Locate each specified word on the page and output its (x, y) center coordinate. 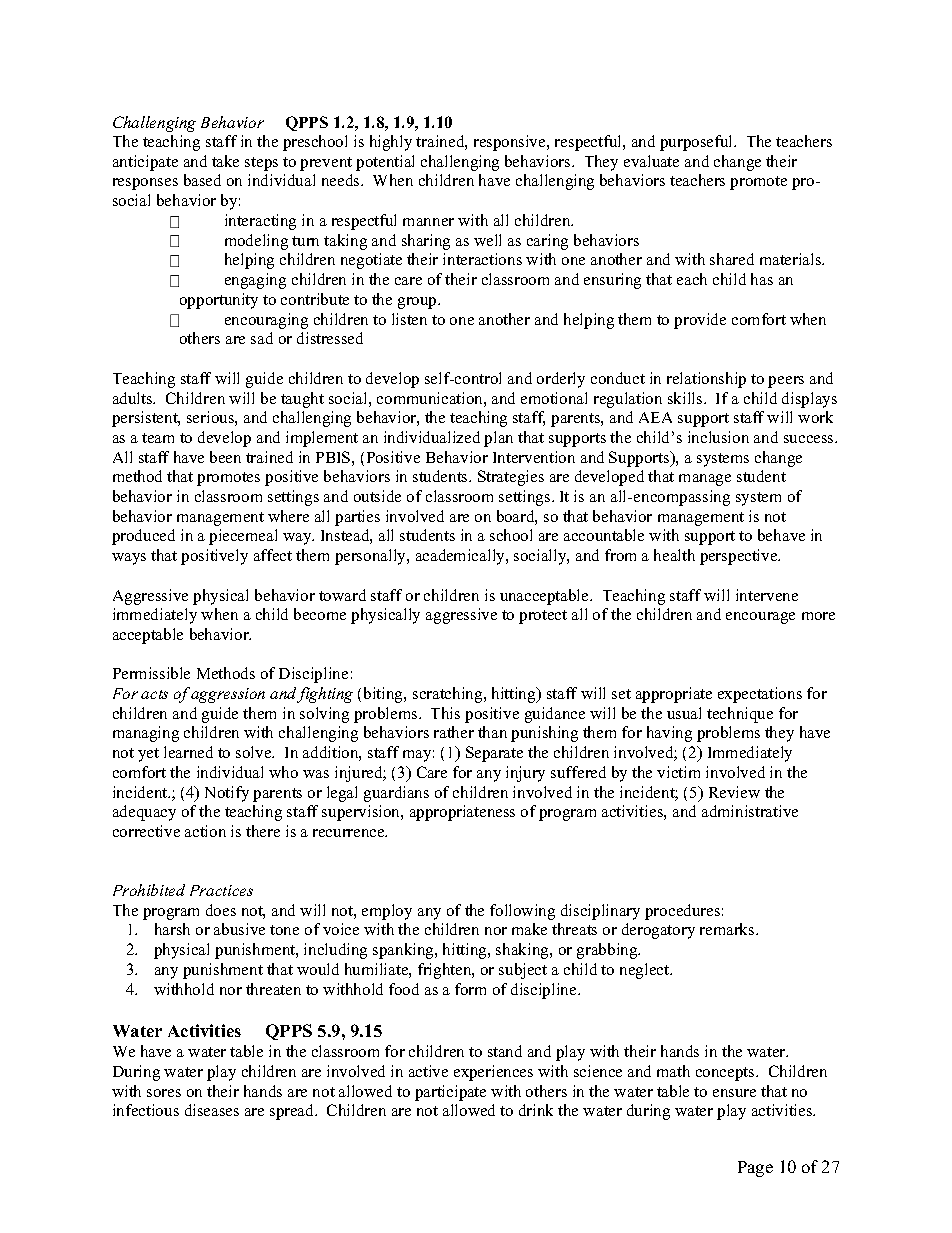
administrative (750, 811)
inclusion (718, 437)
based (202, 180)
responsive (511, 143)
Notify (227, 794)
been (225, 457)
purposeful (697, 143)
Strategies (511, 478)
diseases (212, 1110)
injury (525, 774)
